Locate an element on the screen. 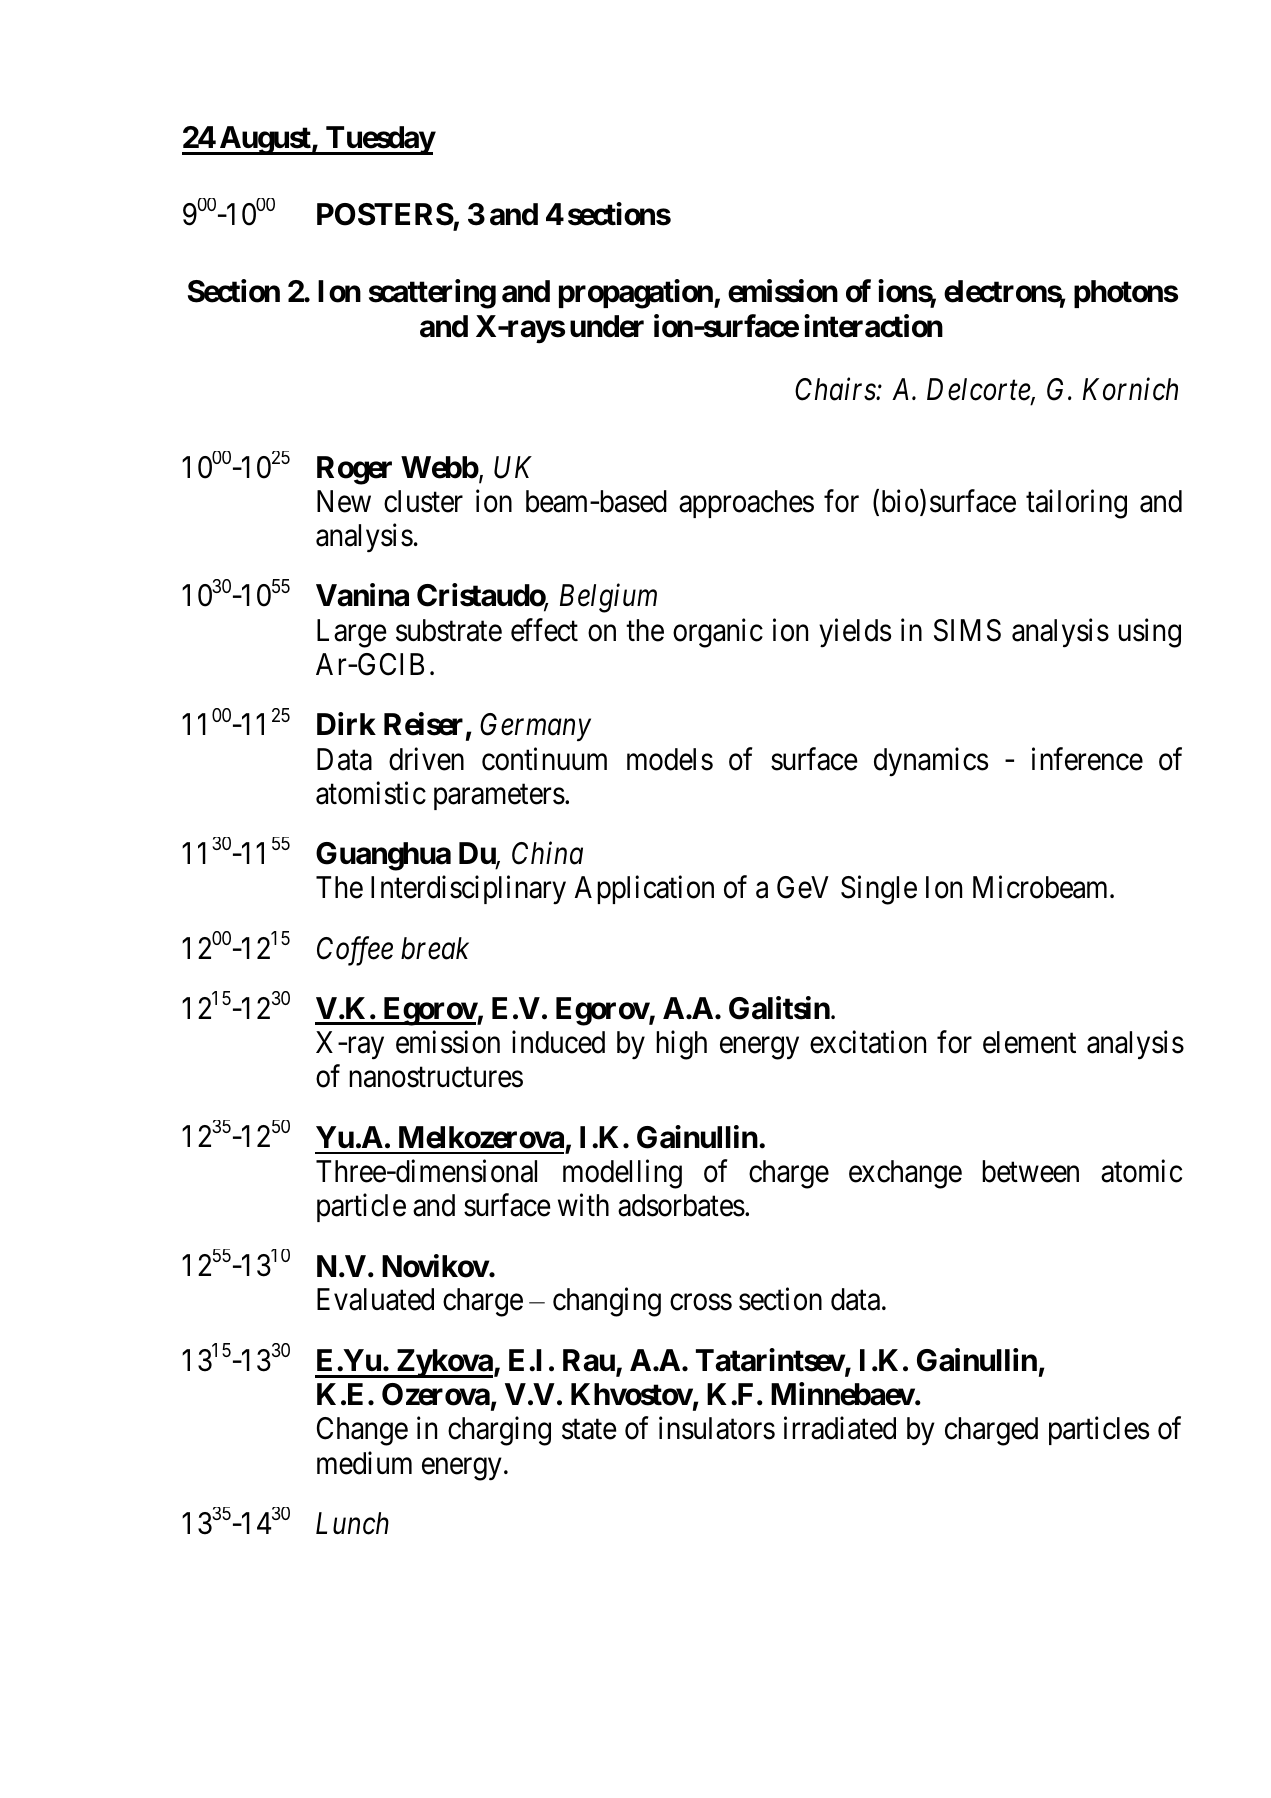  organic is located at coordinates (718, 633).
